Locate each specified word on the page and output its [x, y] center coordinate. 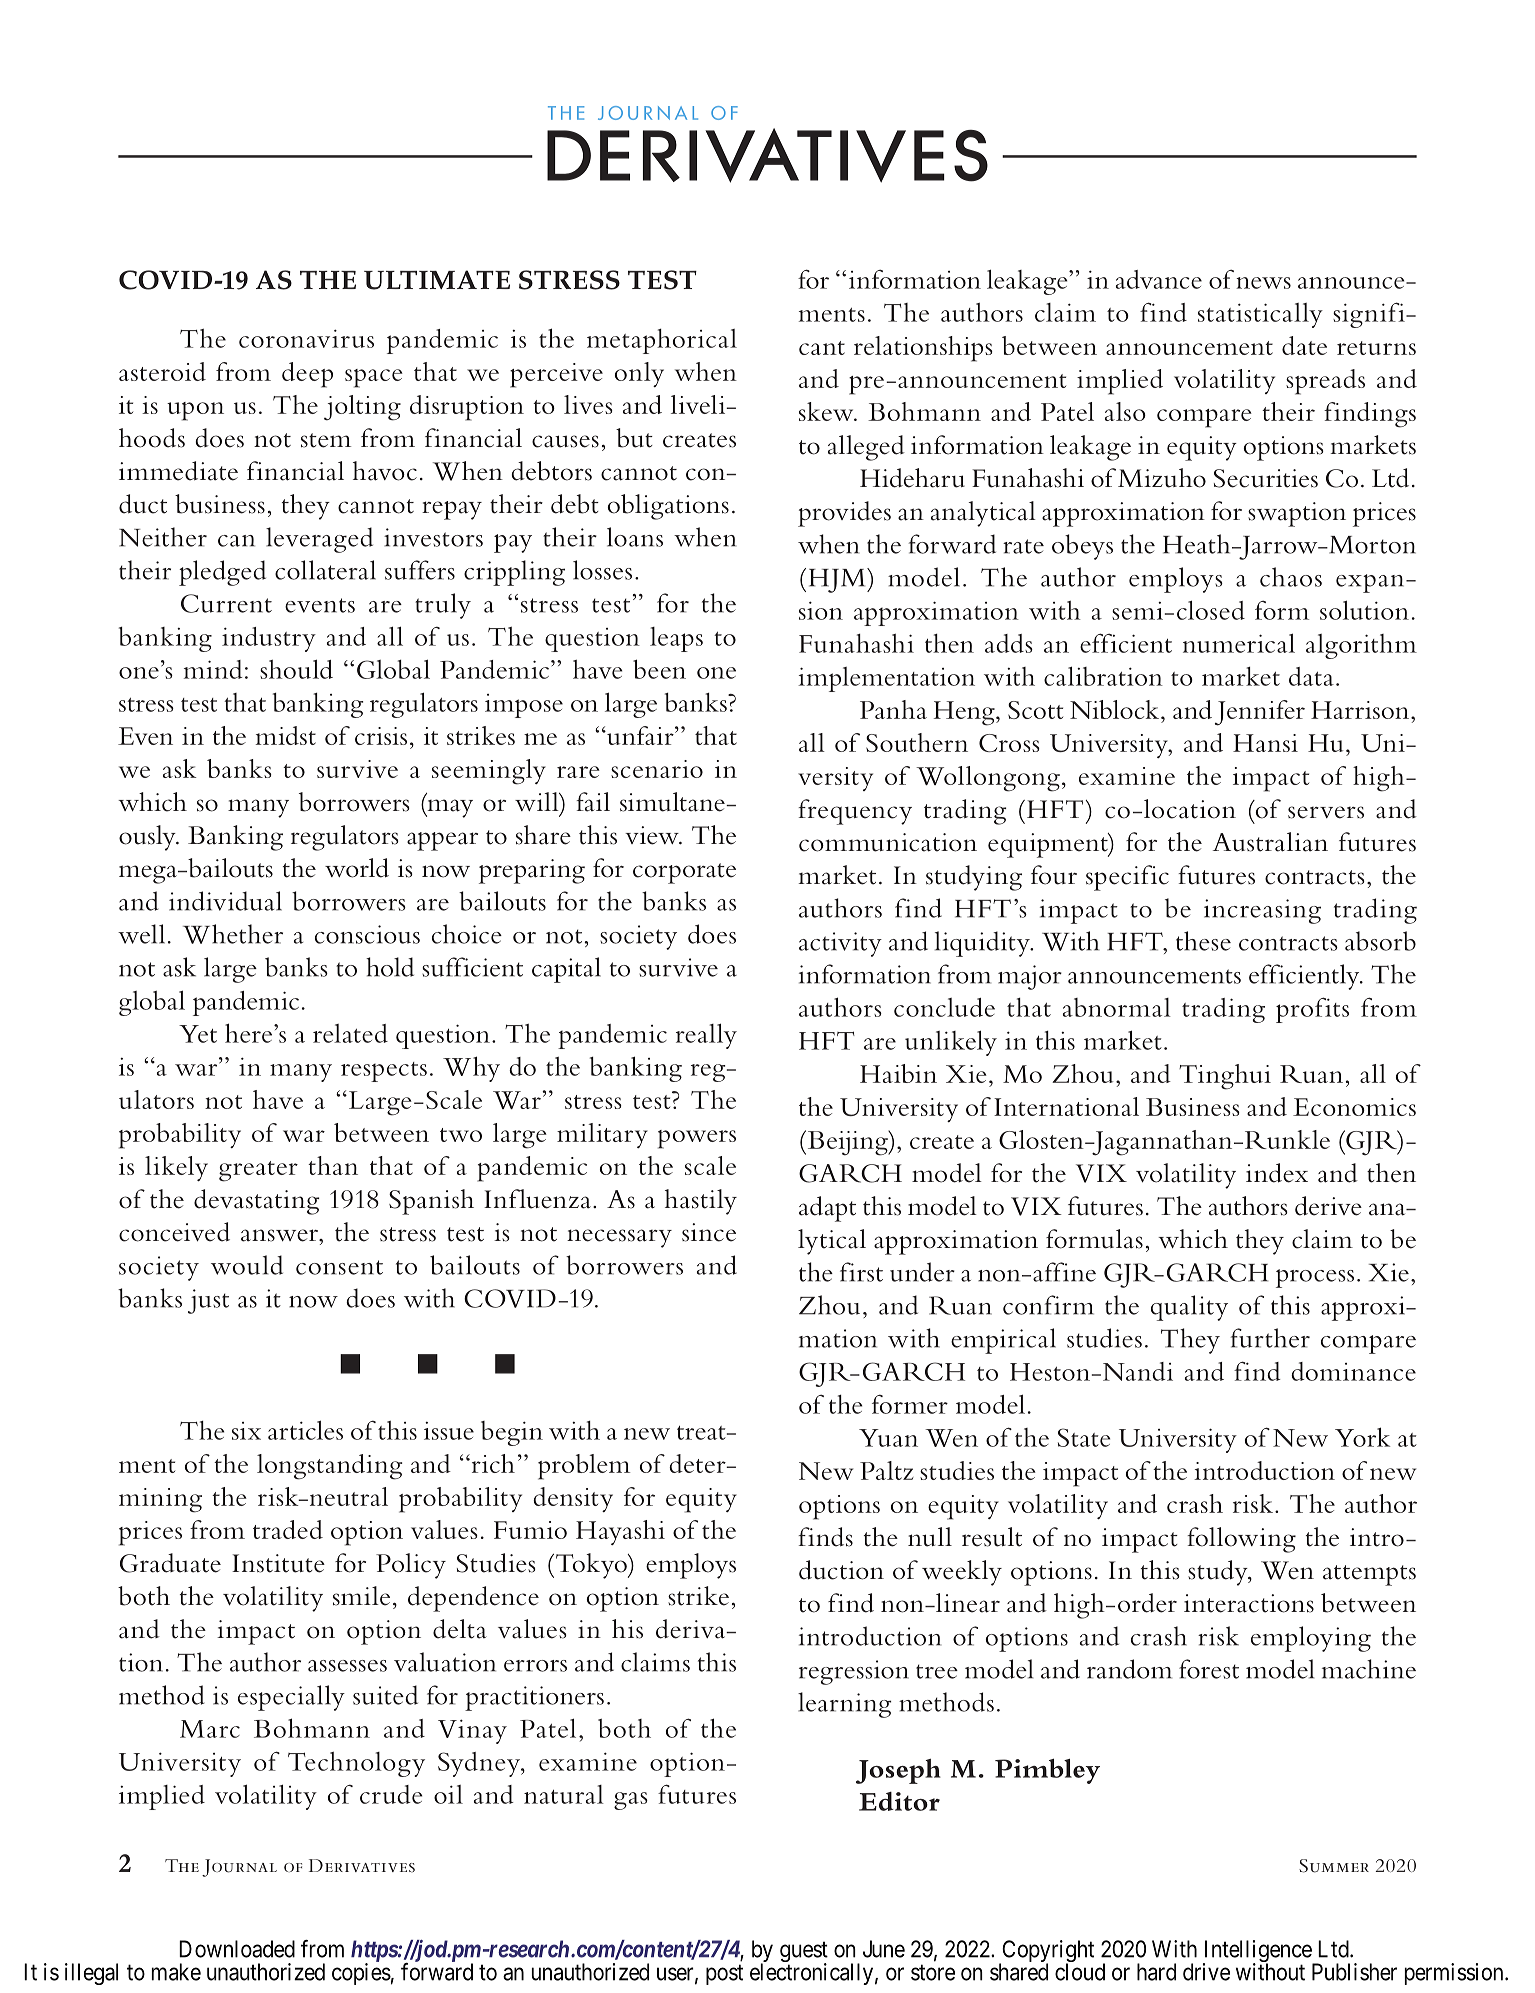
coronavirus [306, 338]
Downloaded [237, 1949]
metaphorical [662, 341]
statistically [1260, 315]
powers [697, 1139]
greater [258, 1171]
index [1277, 1173]
